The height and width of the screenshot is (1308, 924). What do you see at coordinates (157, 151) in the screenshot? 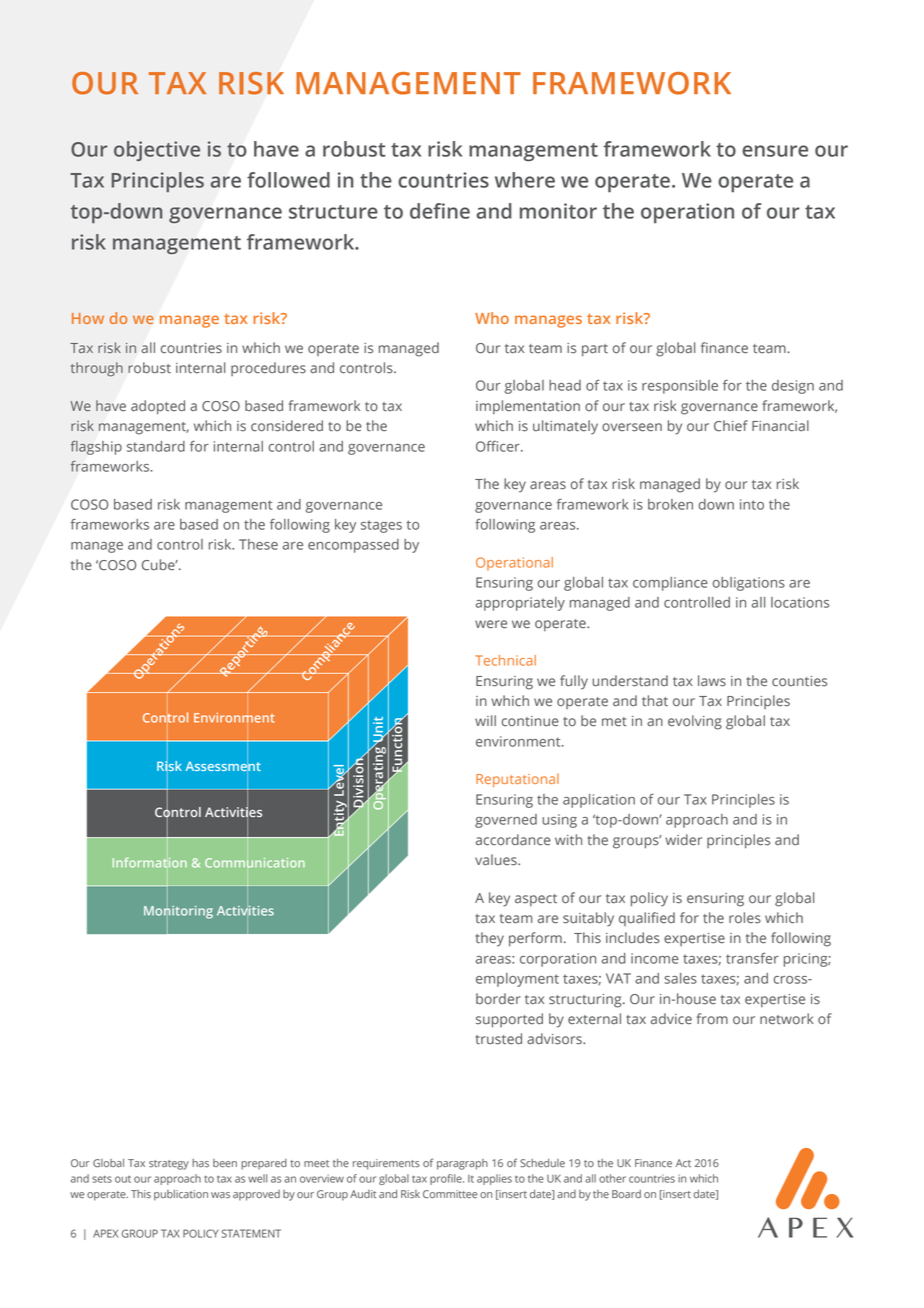
I see `objective` at bounding box center [157, 151].
